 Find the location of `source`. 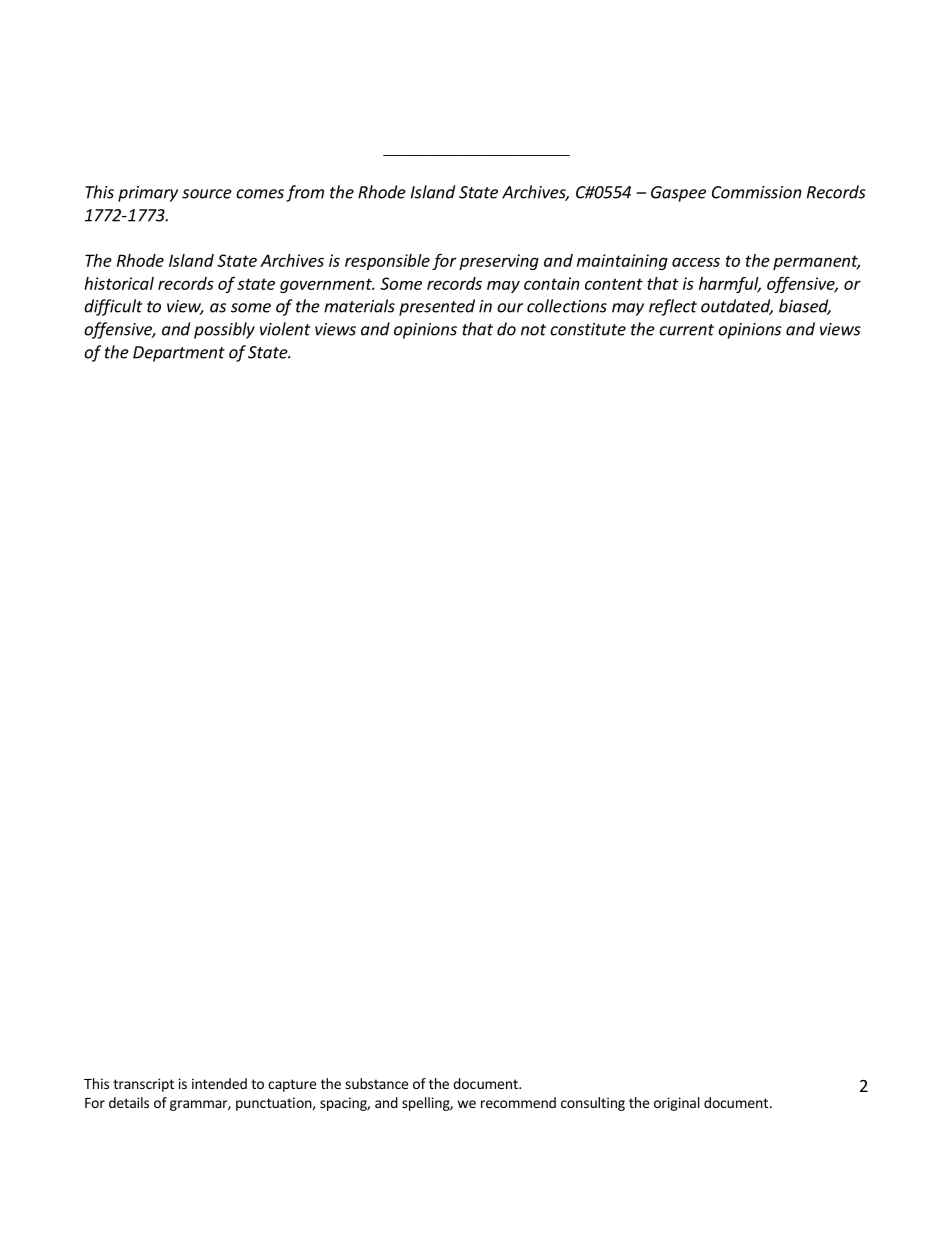

source is located at coordinates (207, 194).
